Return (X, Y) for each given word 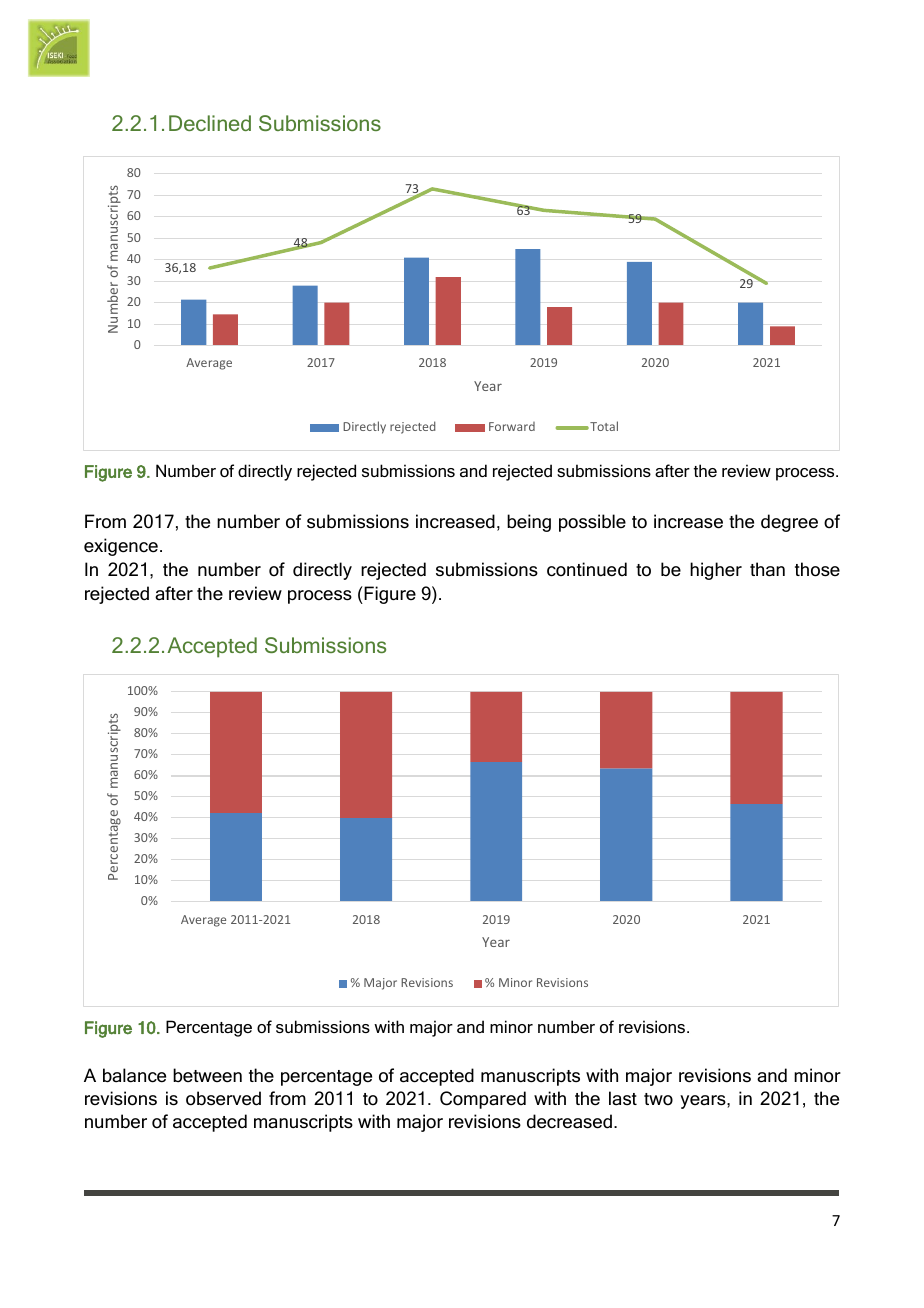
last (623, 1098)
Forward (512, 426)
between (207, 1075)
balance (134, 1075)
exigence (121, 547)
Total (603, 426)
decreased (569, 1121)
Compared (483, 1100)
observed (223, 1098)
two (658, 1099)
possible (592, 523)
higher (716, 571)
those (817, 569)
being (529, 523)
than (767, 569)
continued (587, 569)
